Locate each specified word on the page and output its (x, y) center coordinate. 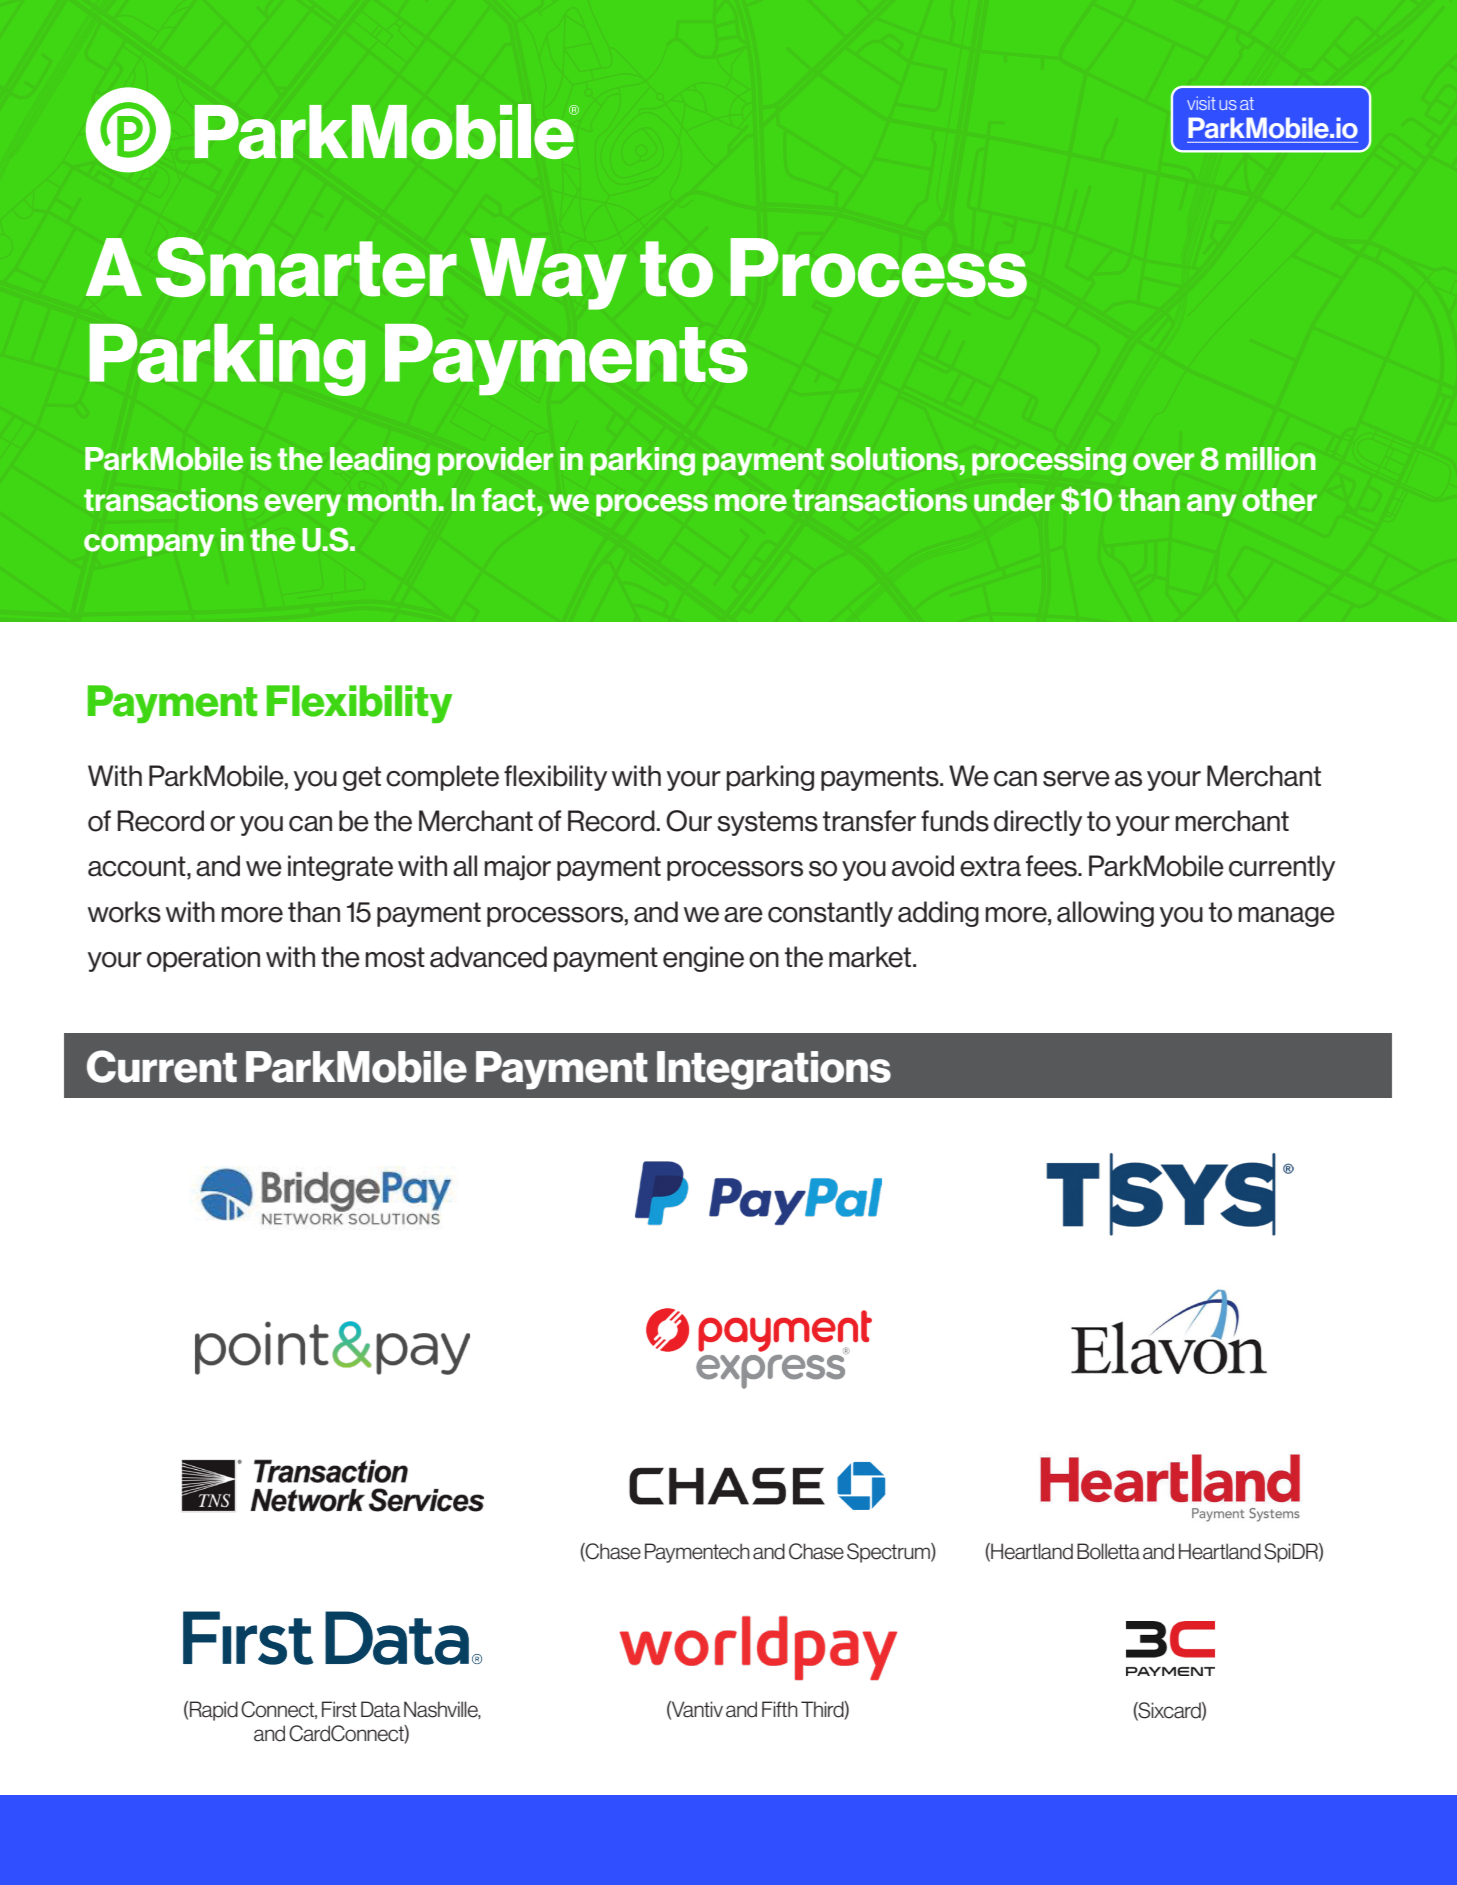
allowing (1105, 914)
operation (203, 959)
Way (548, 274)
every (302, 505)
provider (495, 461)
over (1163, 462)
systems (767, 823)
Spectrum (889, 1553)
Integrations (774, 1070)
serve (1076, 779)
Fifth (780, 1709)
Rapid (214, 1711)
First (339, 1709)
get (362, 778)
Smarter (306, 267)
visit (1201, 103)
